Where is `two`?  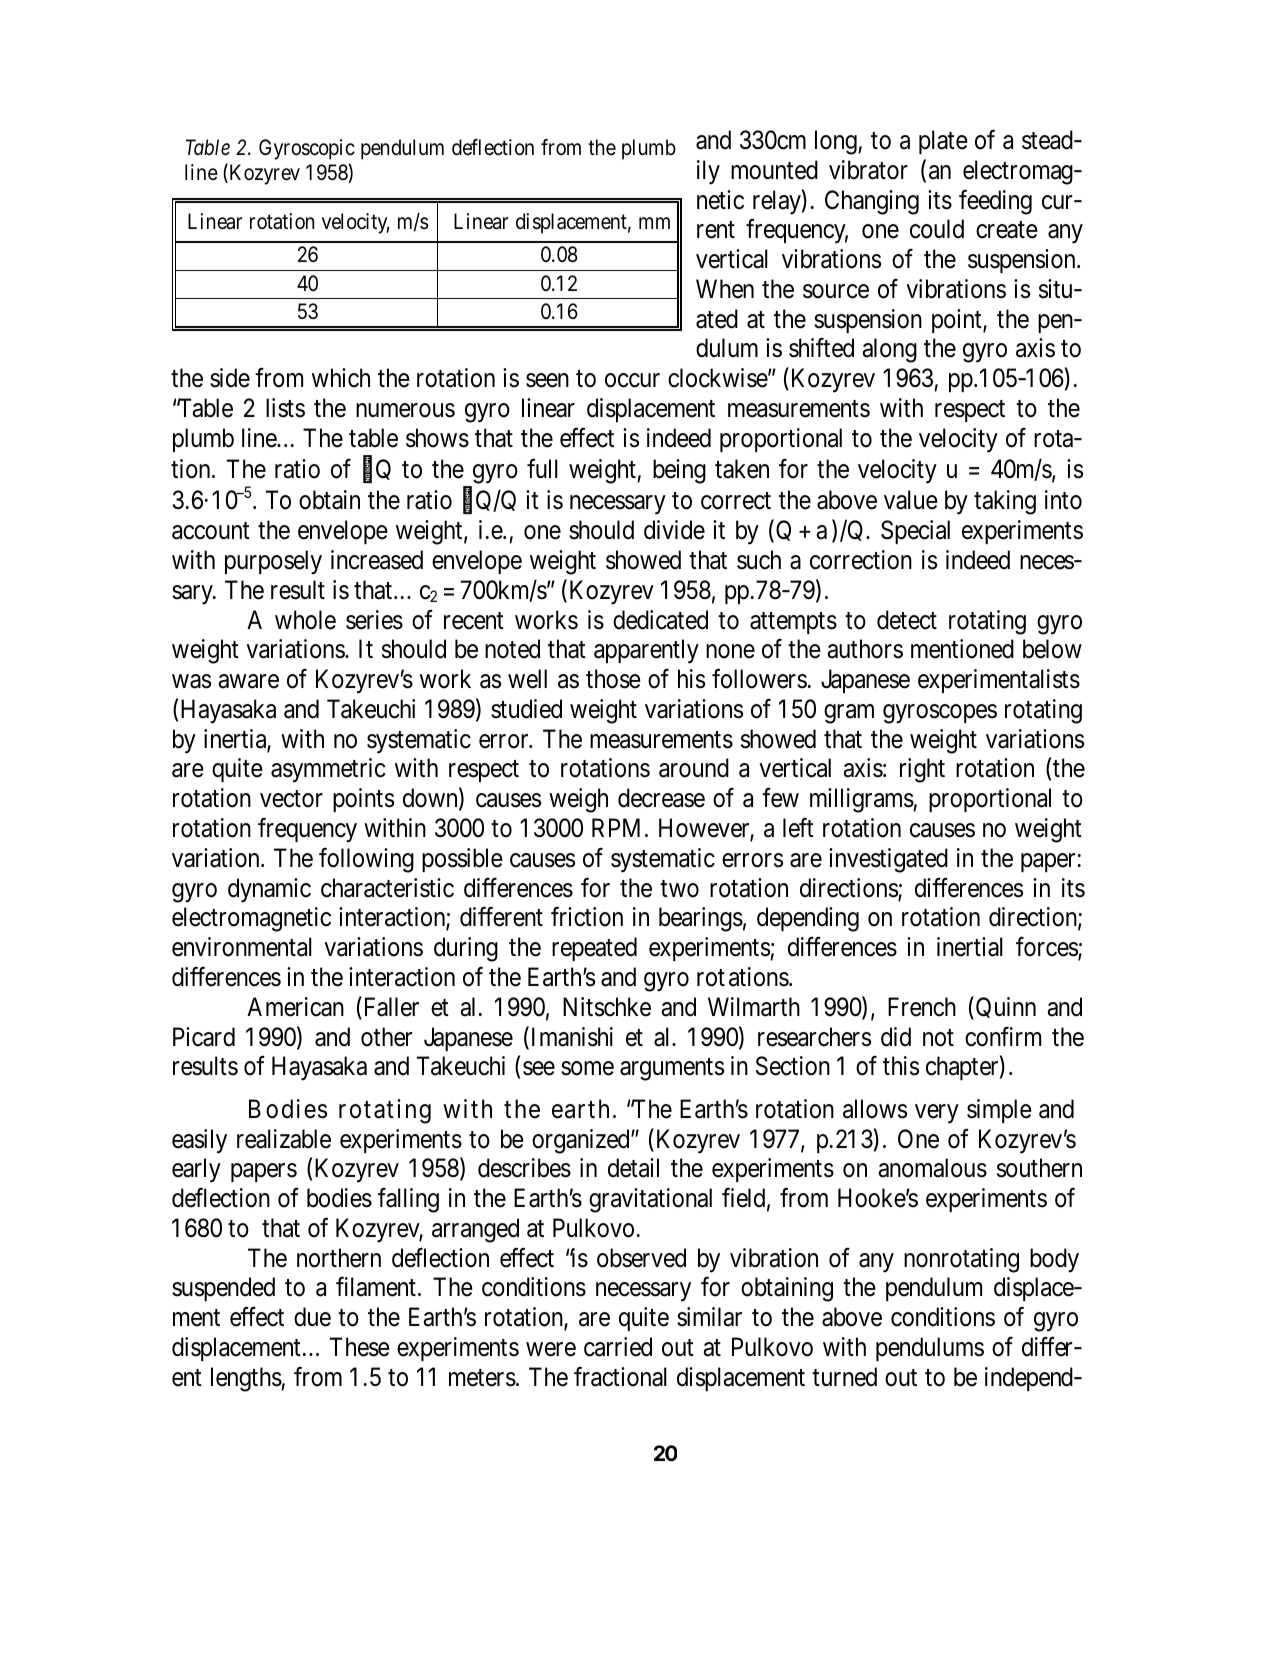 two is located at coordinates (679, 889).
